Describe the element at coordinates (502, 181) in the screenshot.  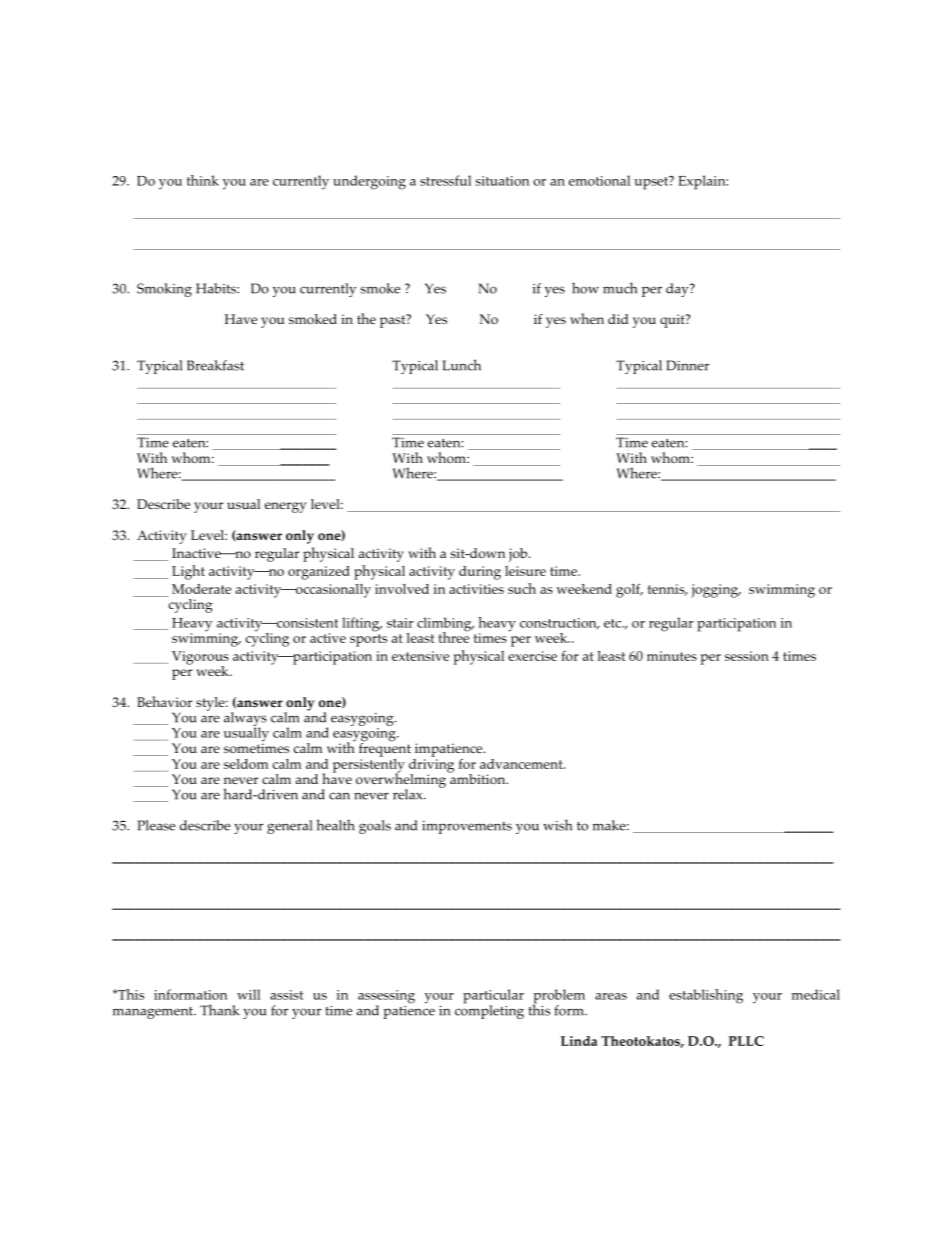
I see `situation` at that location.
